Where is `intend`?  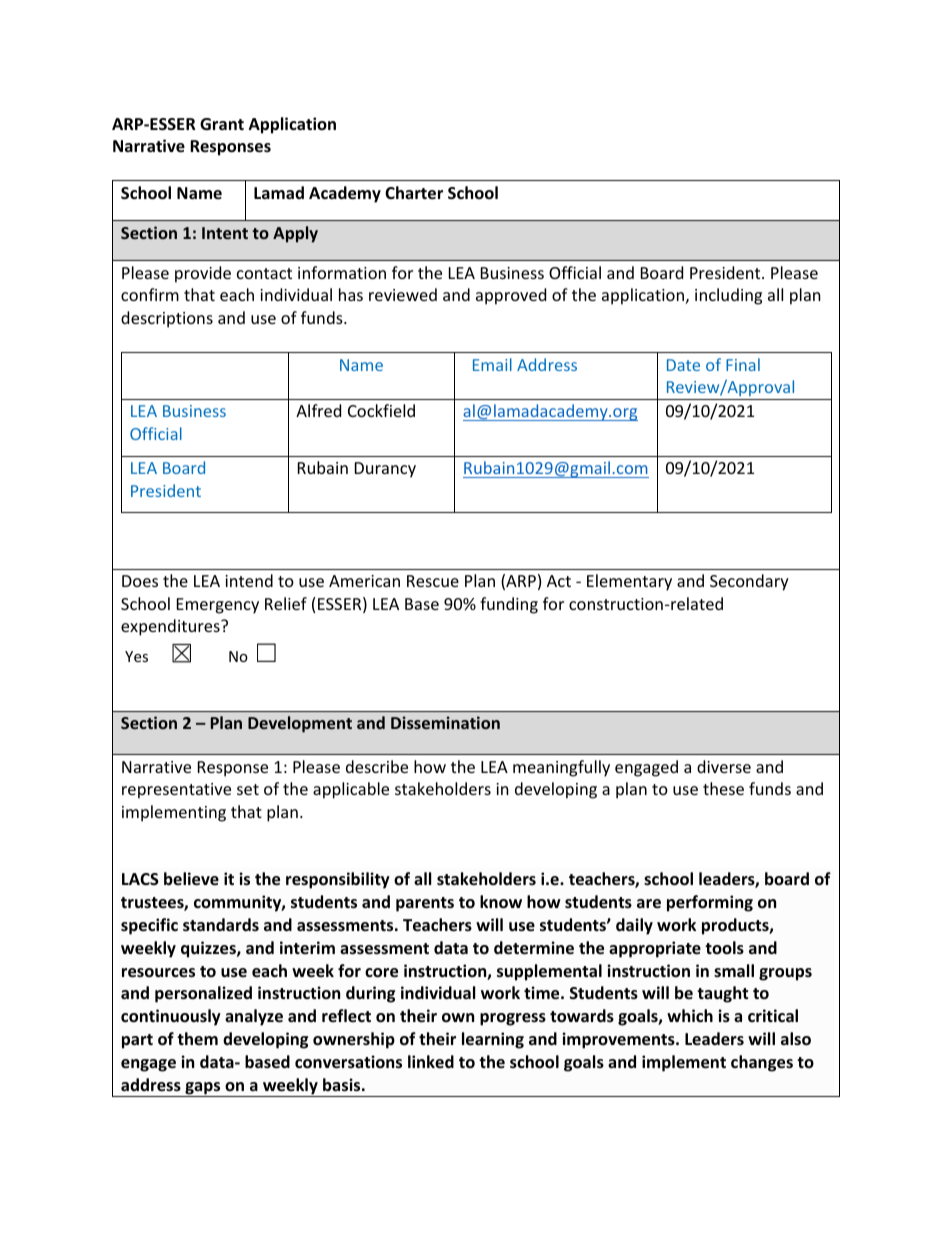
intend is located at coordinates (249, 580).
